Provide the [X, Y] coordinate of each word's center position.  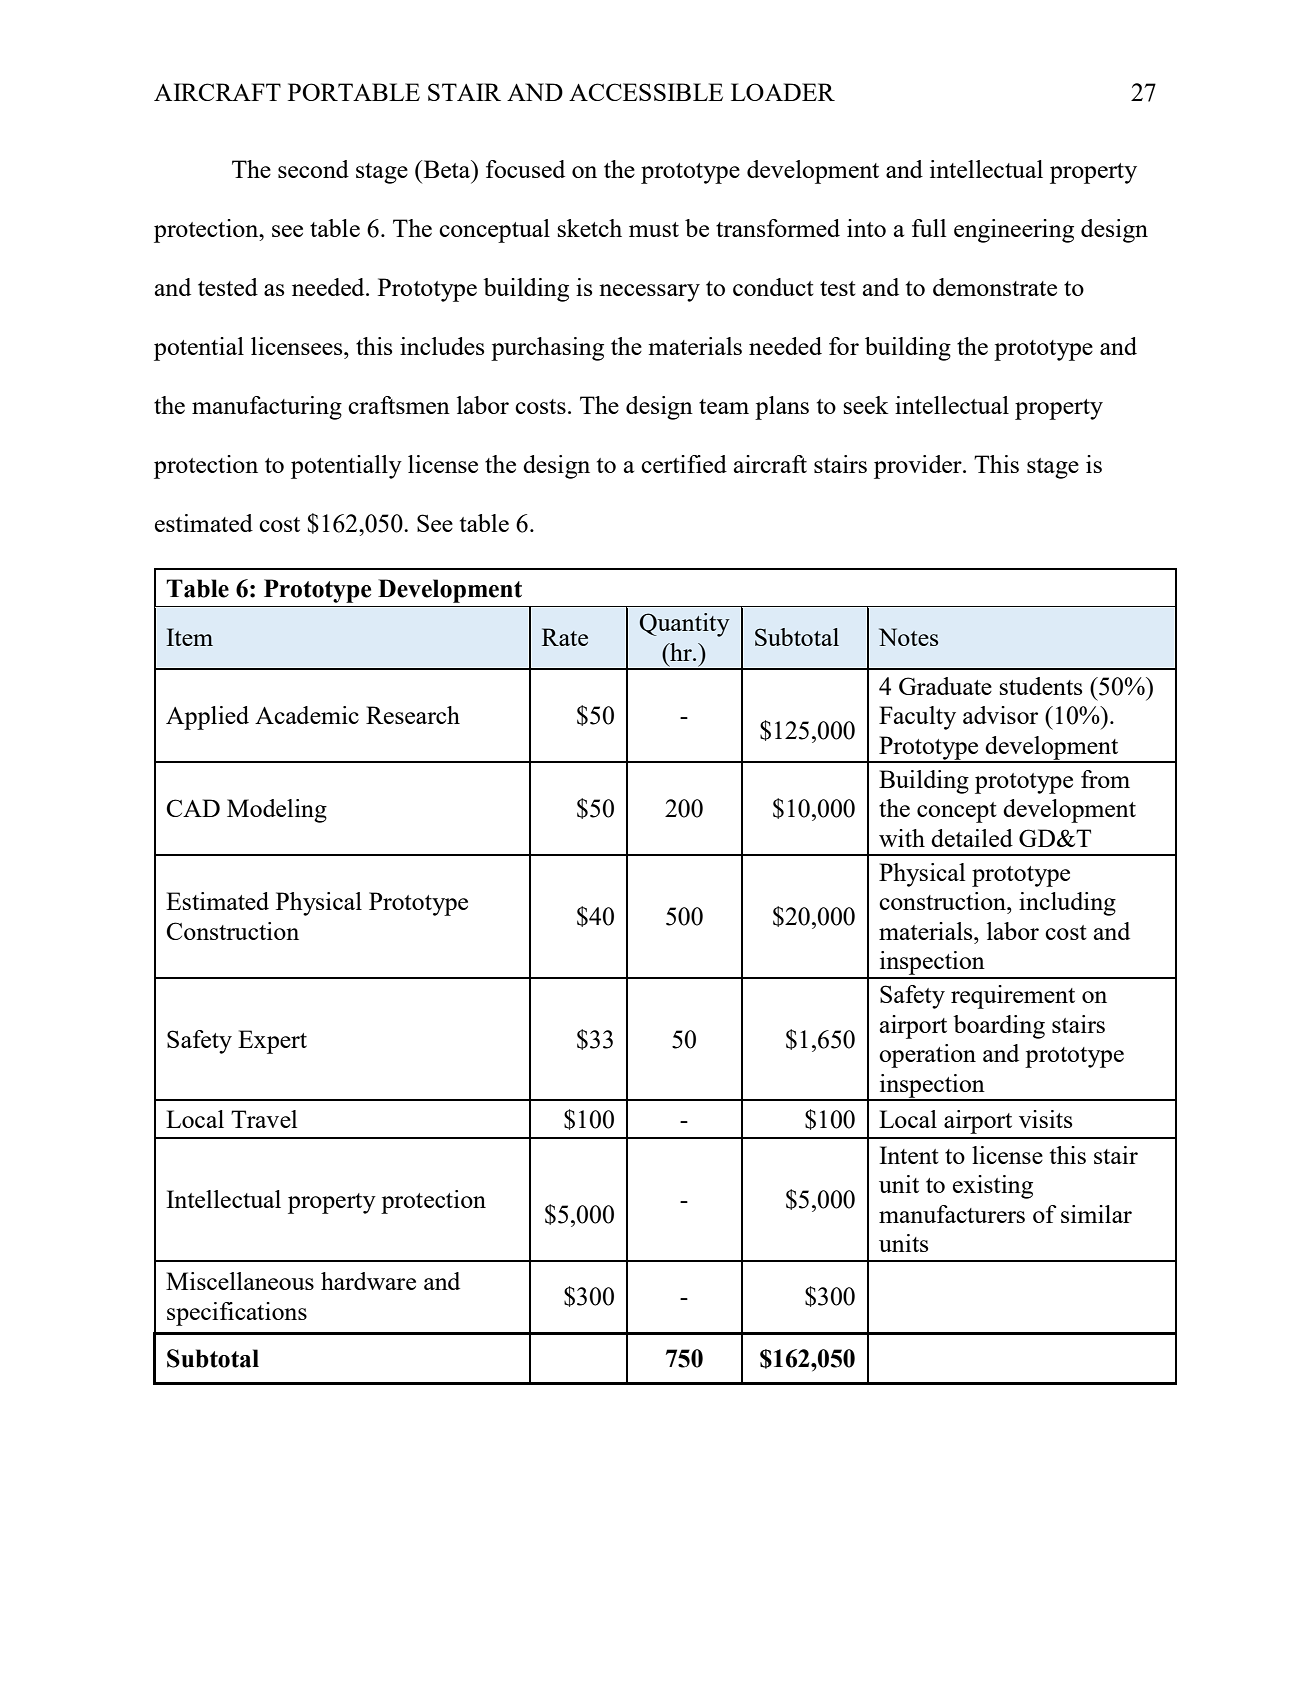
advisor [1000, 715]
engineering [1014, 231]
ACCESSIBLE [646, 92]
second [313, 169]
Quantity [685, 625]
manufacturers [952, 1214]
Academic [307, 715]
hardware [368, 1281]
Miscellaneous [240, 1281]
